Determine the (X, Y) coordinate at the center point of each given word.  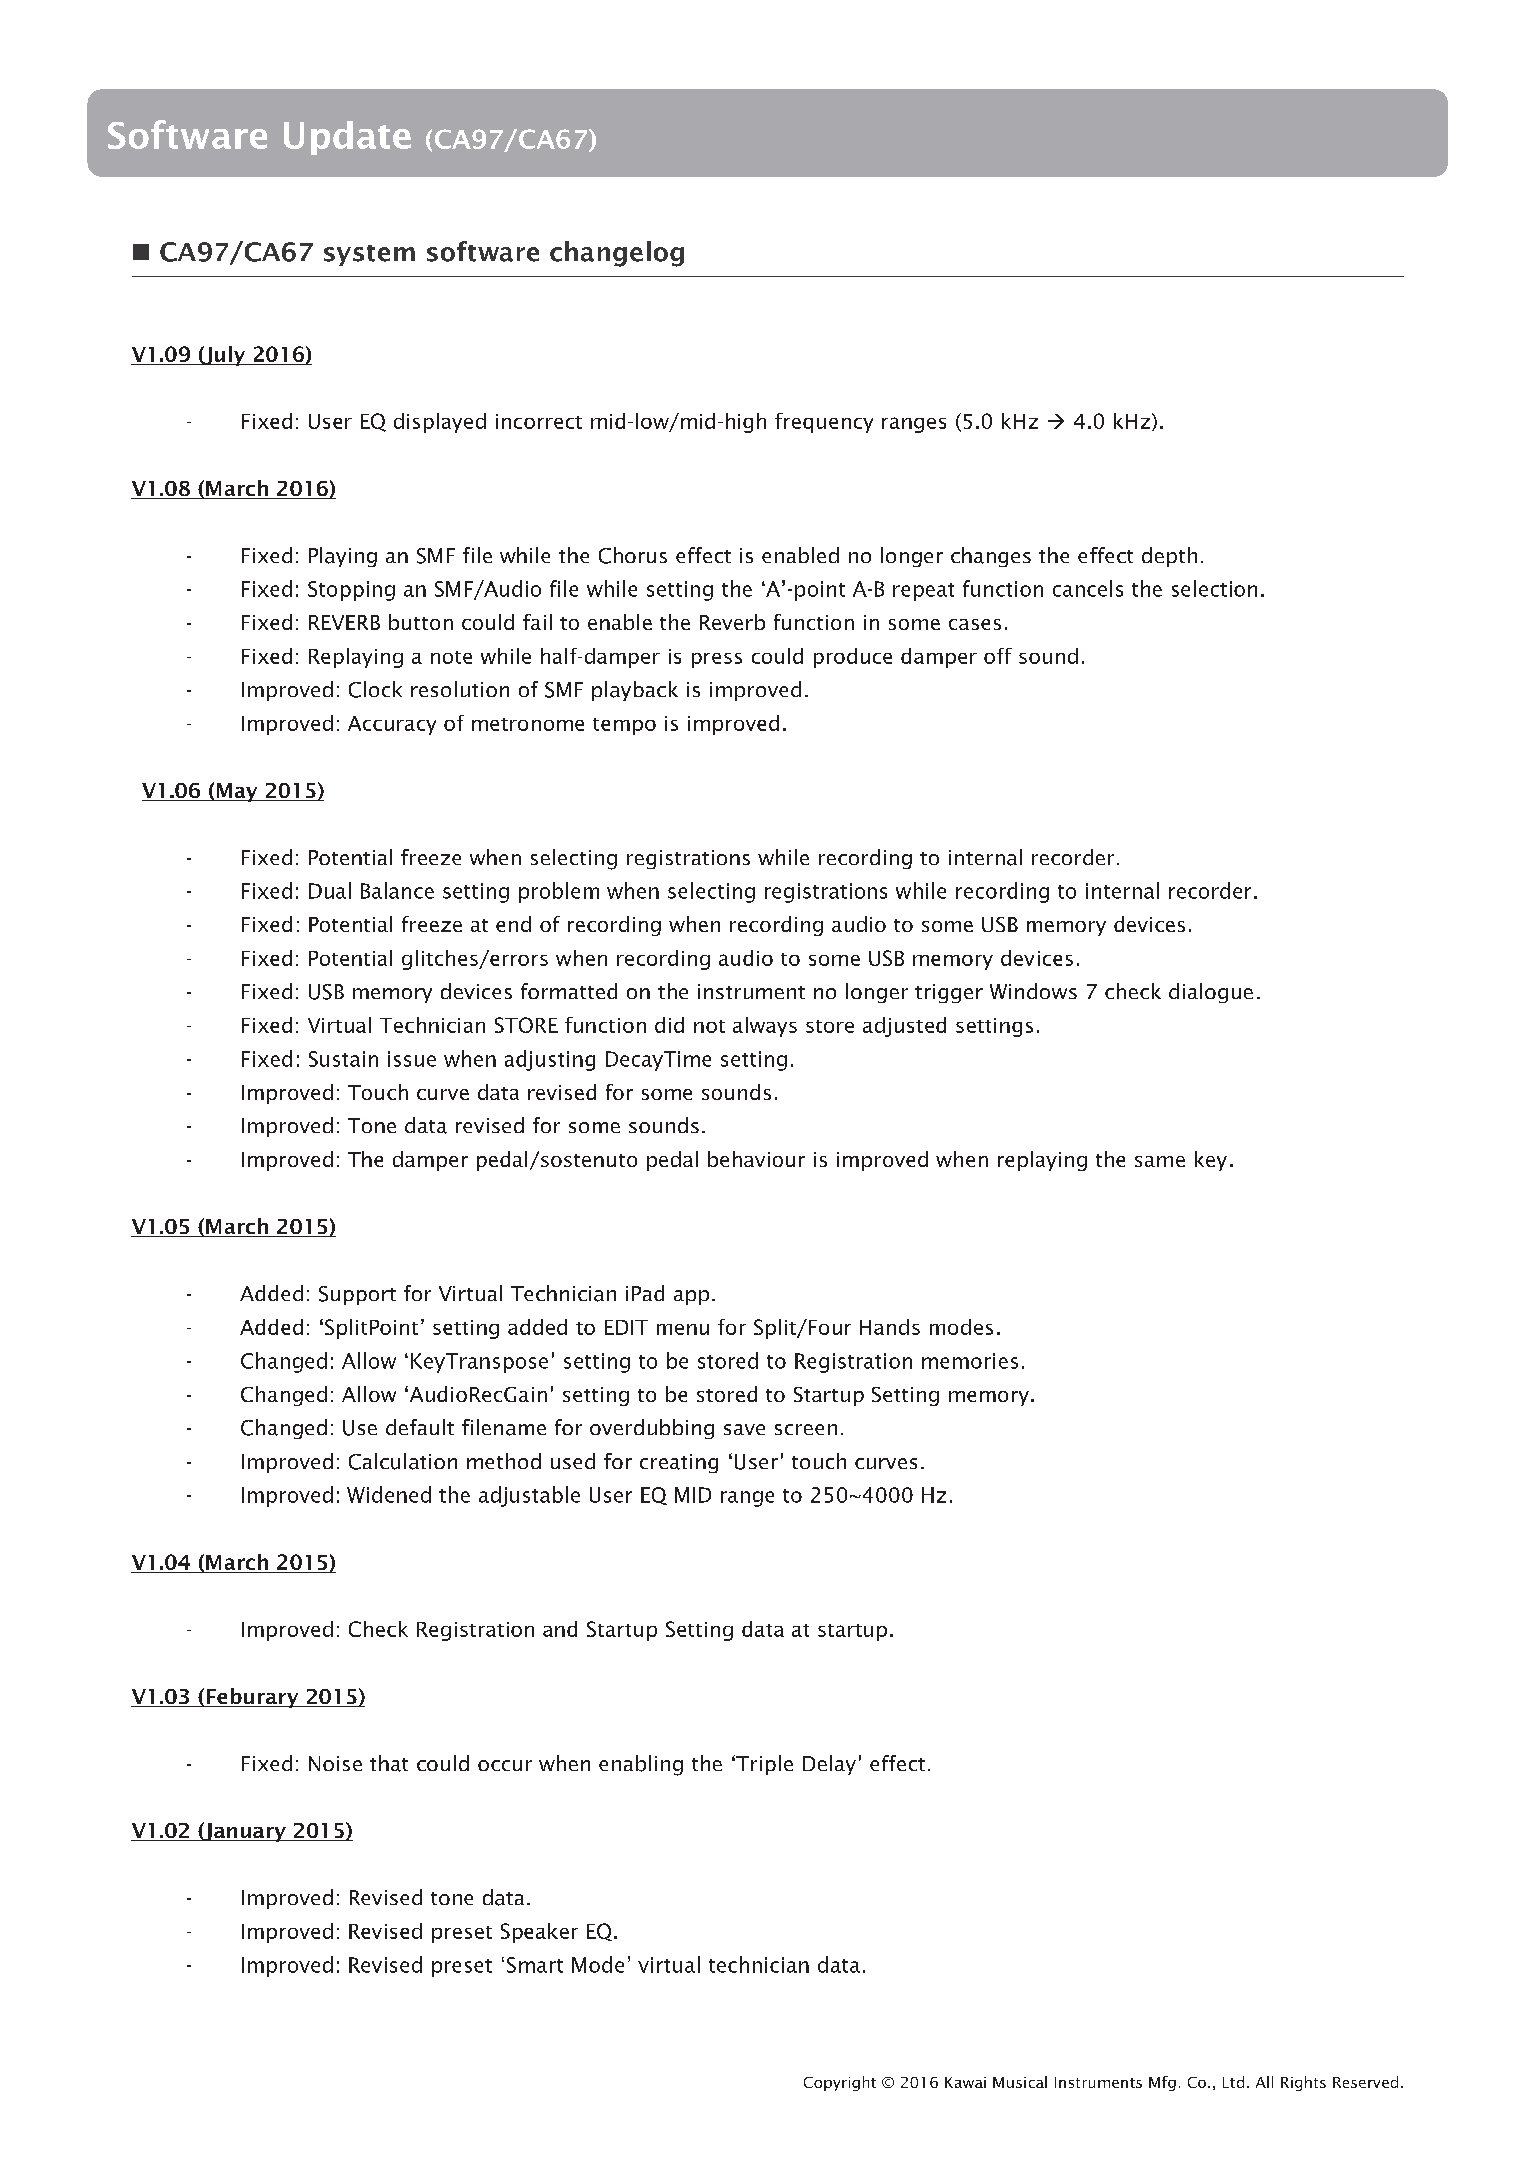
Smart (535, 1965)
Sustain (343, 1059)
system (369, 255)
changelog (617, 254)
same (1160, 1161)
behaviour (756, 1159)
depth (1169, 557)
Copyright (840, 2083)
